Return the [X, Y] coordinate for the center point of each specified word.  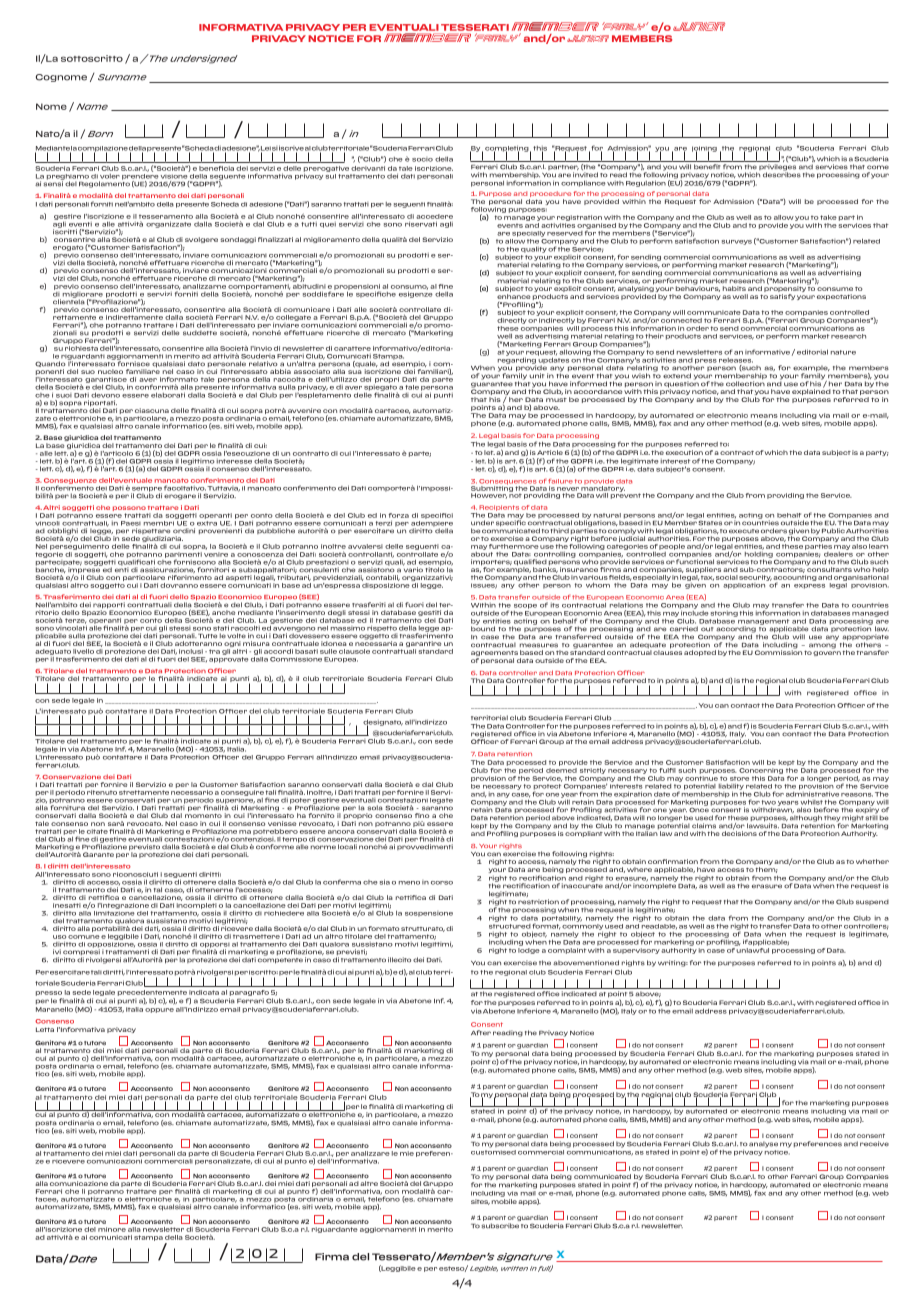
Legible [484, 1269]
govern [827, 653]
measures [539, 645]
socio [422, 160]
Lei [266, 149]
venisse [282, 823]
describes [782, 174]
